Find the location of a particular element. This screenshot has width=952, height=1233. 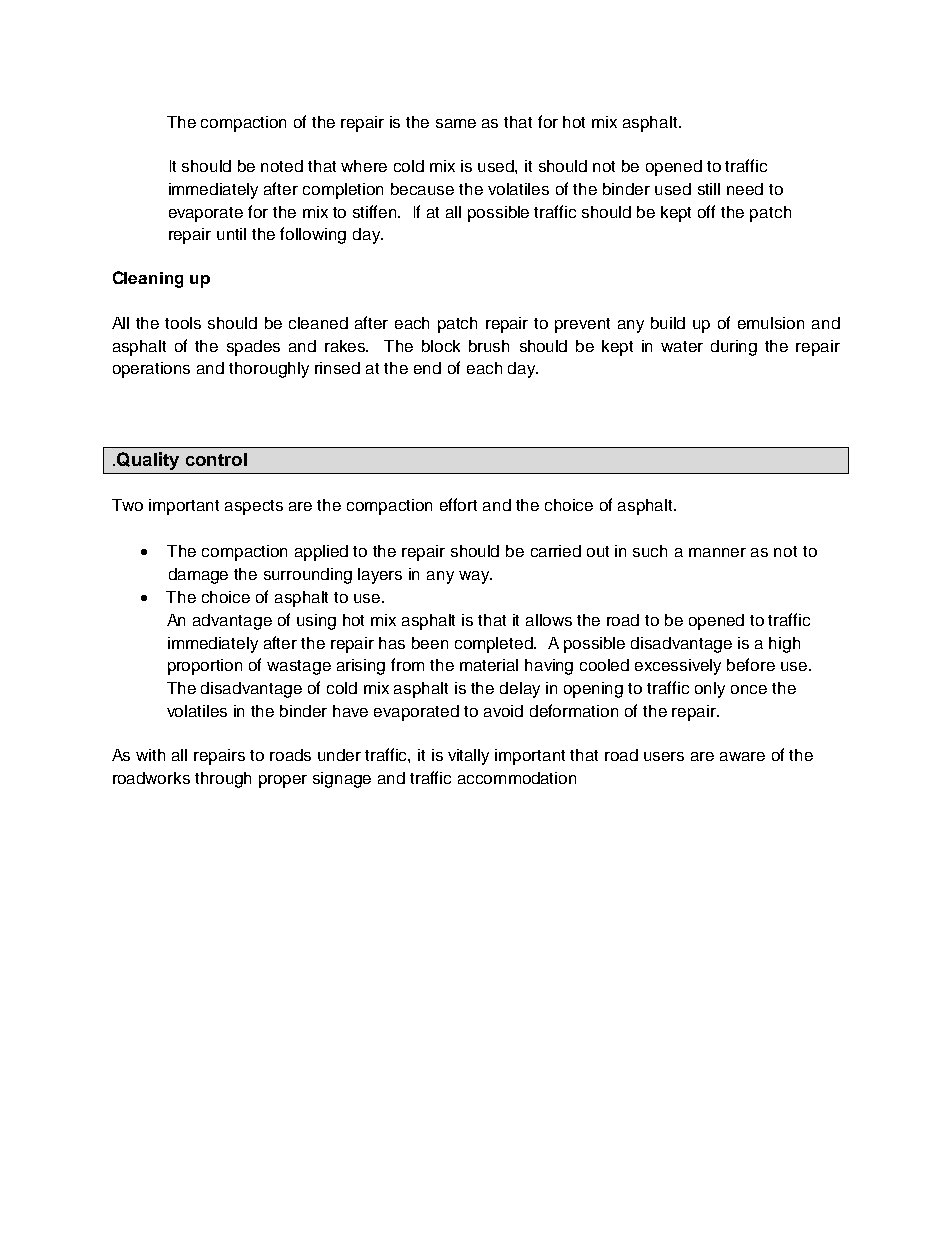

effort is located at coordinates (458, 504).
